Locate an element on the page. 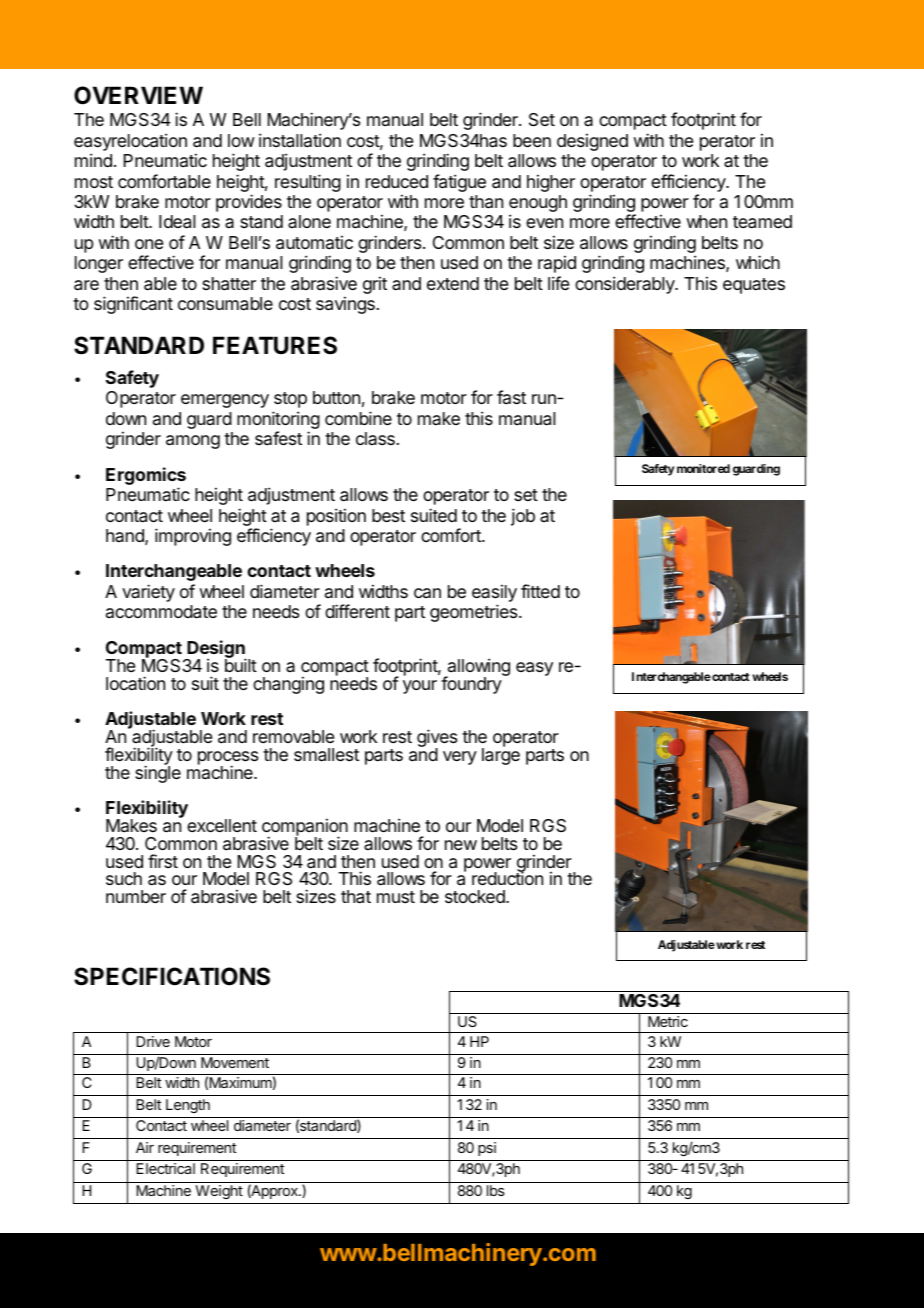 This document has width=924, height=1308. fitted is located at coordinates (540, 591).
